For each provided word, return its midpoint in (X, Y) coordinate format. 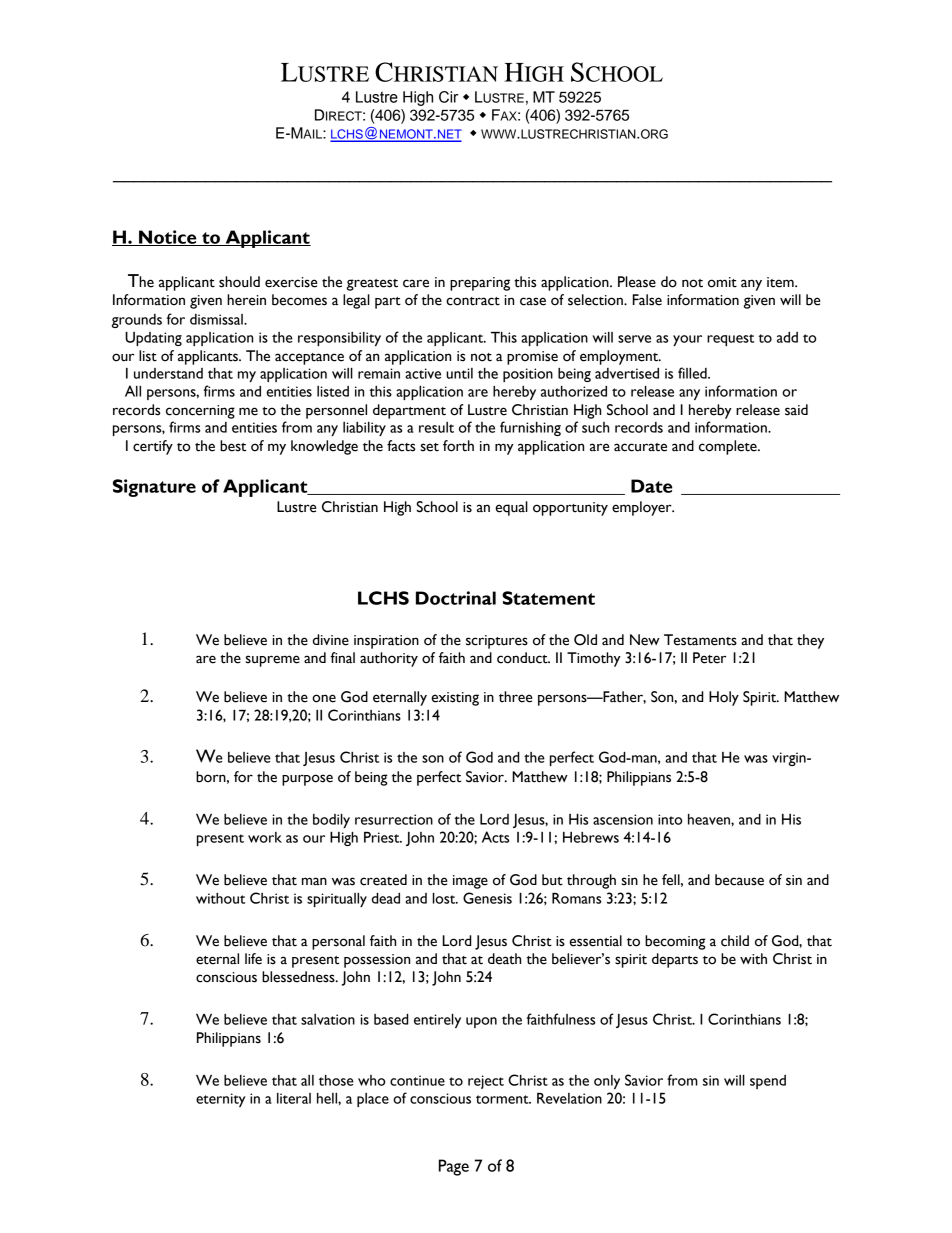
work (265, 837)
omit (722, 282)
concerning (200, 412)
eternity (220, 1100)
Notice (168, 238)
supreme (273, 661)
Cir (449, 97)
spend (768, 1082)
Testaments (700, 640)
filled (693, 373)
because (739, 880)
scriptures (497, 642)
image (470, 882)
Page (454, 1167)
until (459, 373)
